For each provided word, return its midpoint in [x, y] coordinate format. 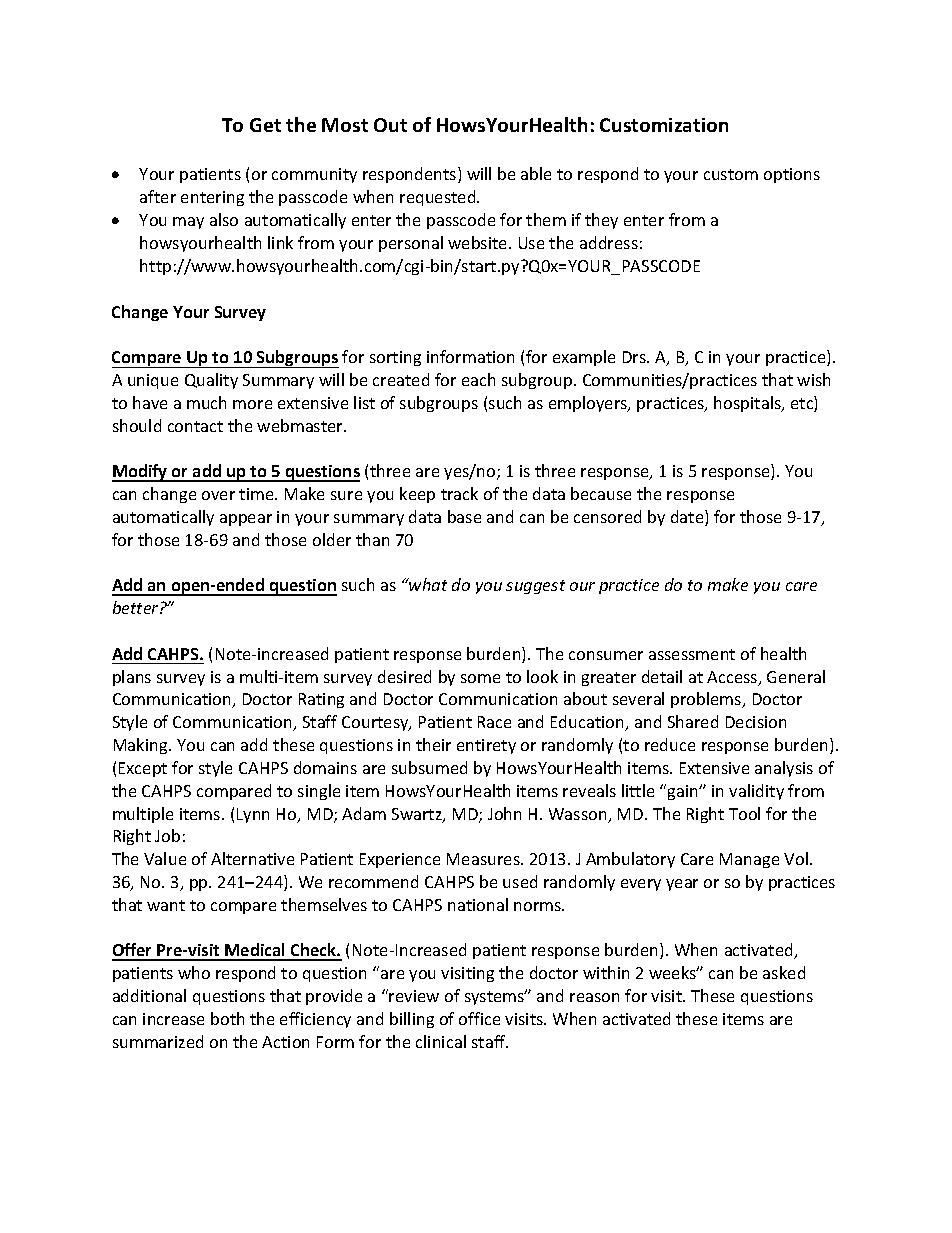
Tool [744, 813]
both [227, 1018]
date [688, 518]
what [427, 584]
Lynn [253, 815]
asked [784, 972]
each [478, 379]
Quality [211, 381]
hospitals [748, 404]
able [536, 173]
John [504, 813]
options [792, 175]
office [479, 1018]
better [137, 607]
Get [265, 125]
